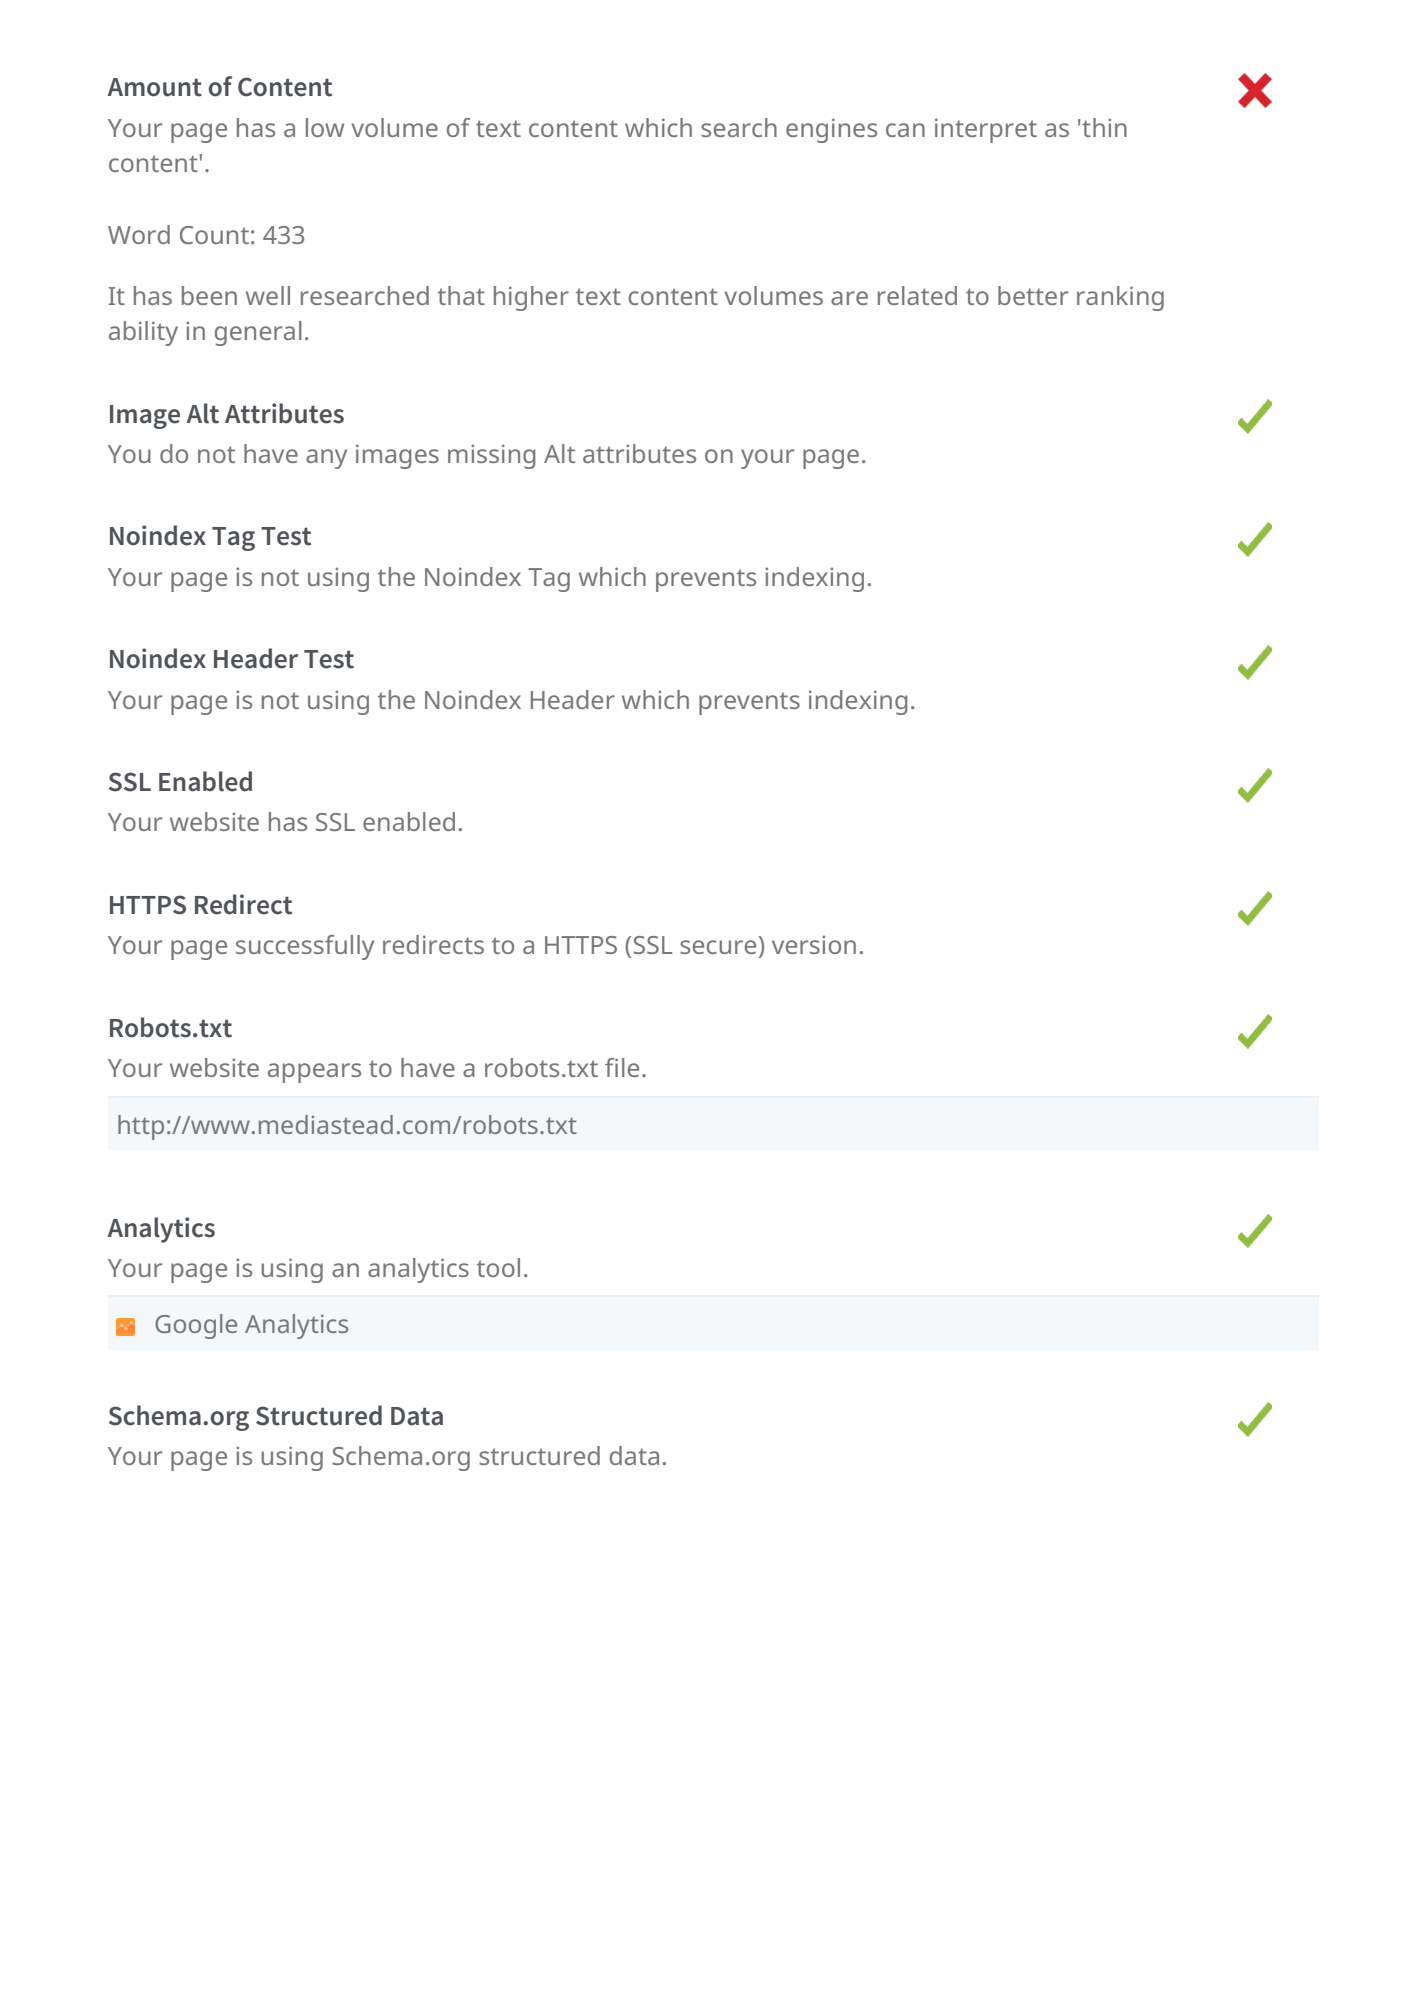 The height and width of the screenshot is (2012, 1422). Describe the element at coordinates (325, 127) in the screenshot. I see `low` at that location.
